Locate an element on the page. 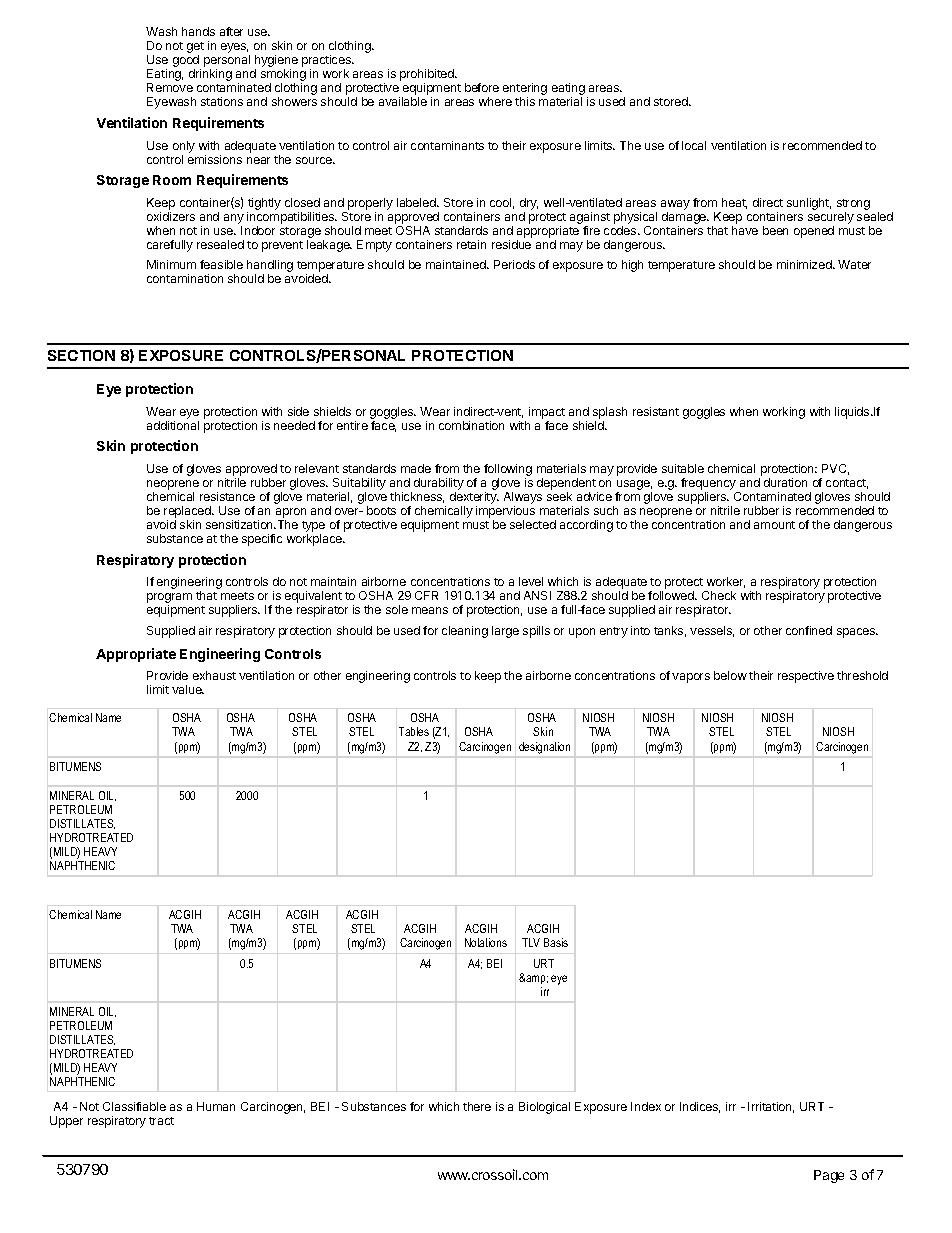  additional is located at coordinates (173, 425).
